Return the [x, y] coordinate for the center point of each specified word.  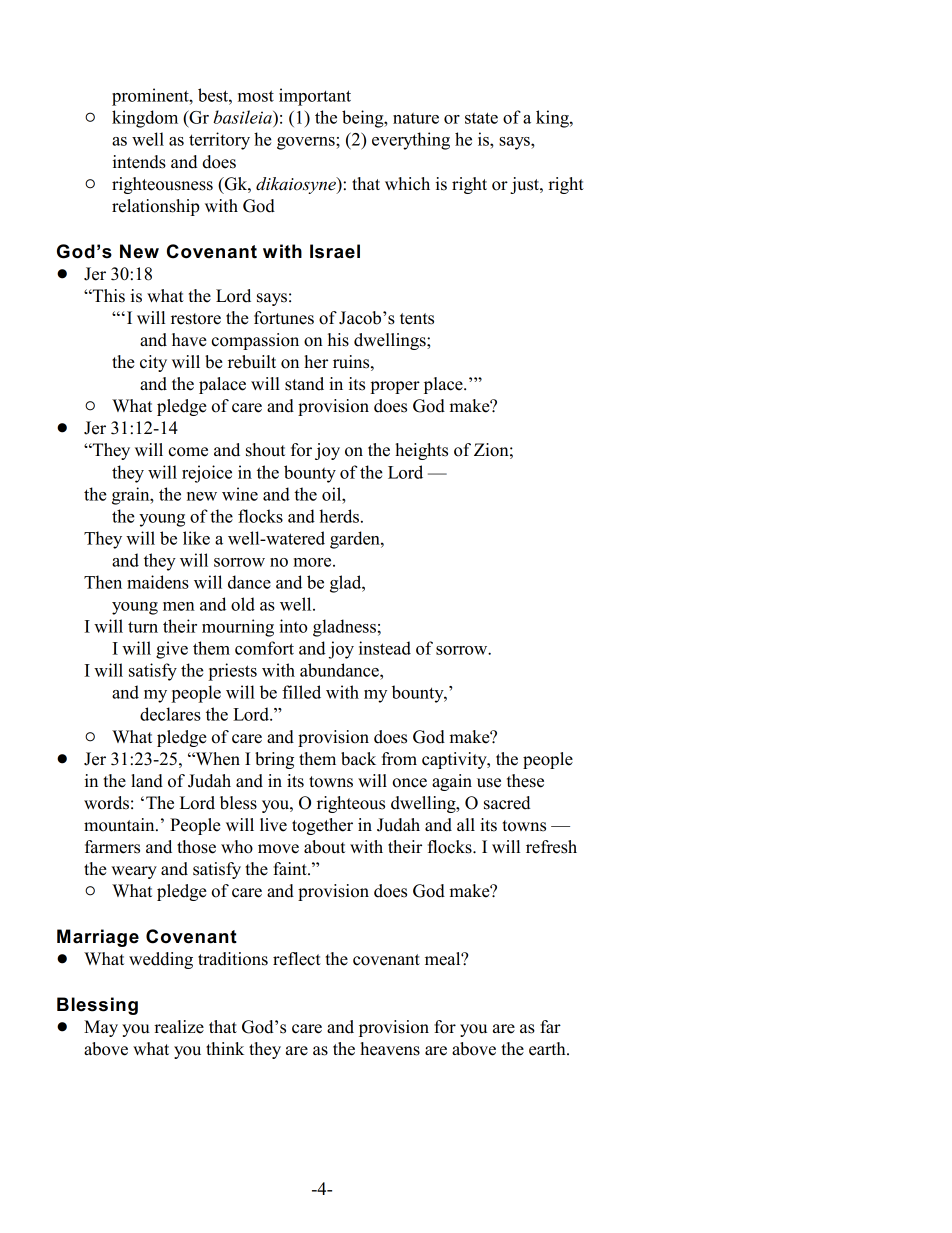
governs [307, 143]
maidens [158, 582]
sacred [507, 803]
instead [385, 648]
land [147, 781]
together [322, 826]
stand [304, 384]
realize [179, 1027]
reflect [297, 959]
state [481, 118]
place [444, 385]
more [313, 562]
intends [139, 162]
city [153, 363]
